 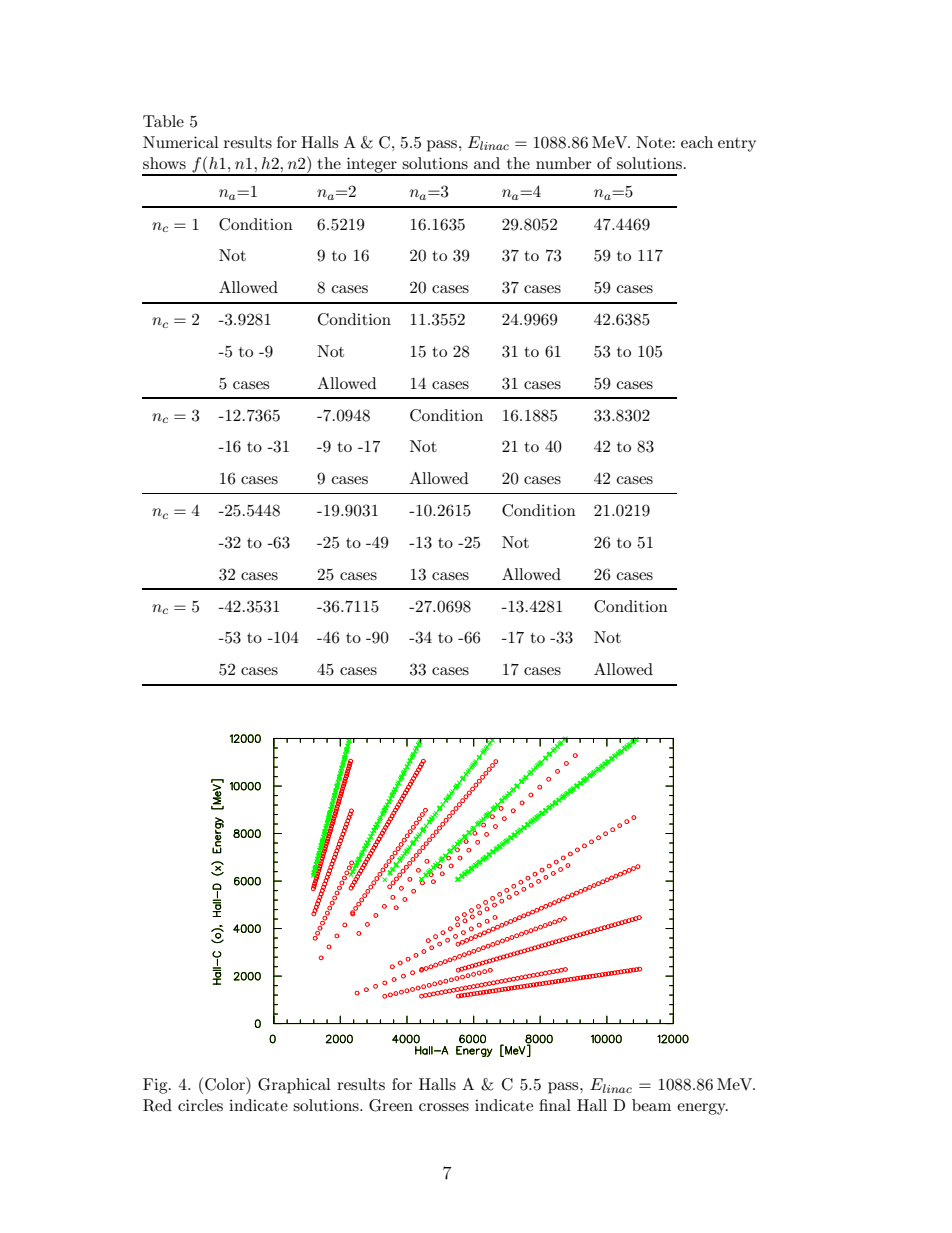 I want to click on shows, so click(x=164, y=163).
